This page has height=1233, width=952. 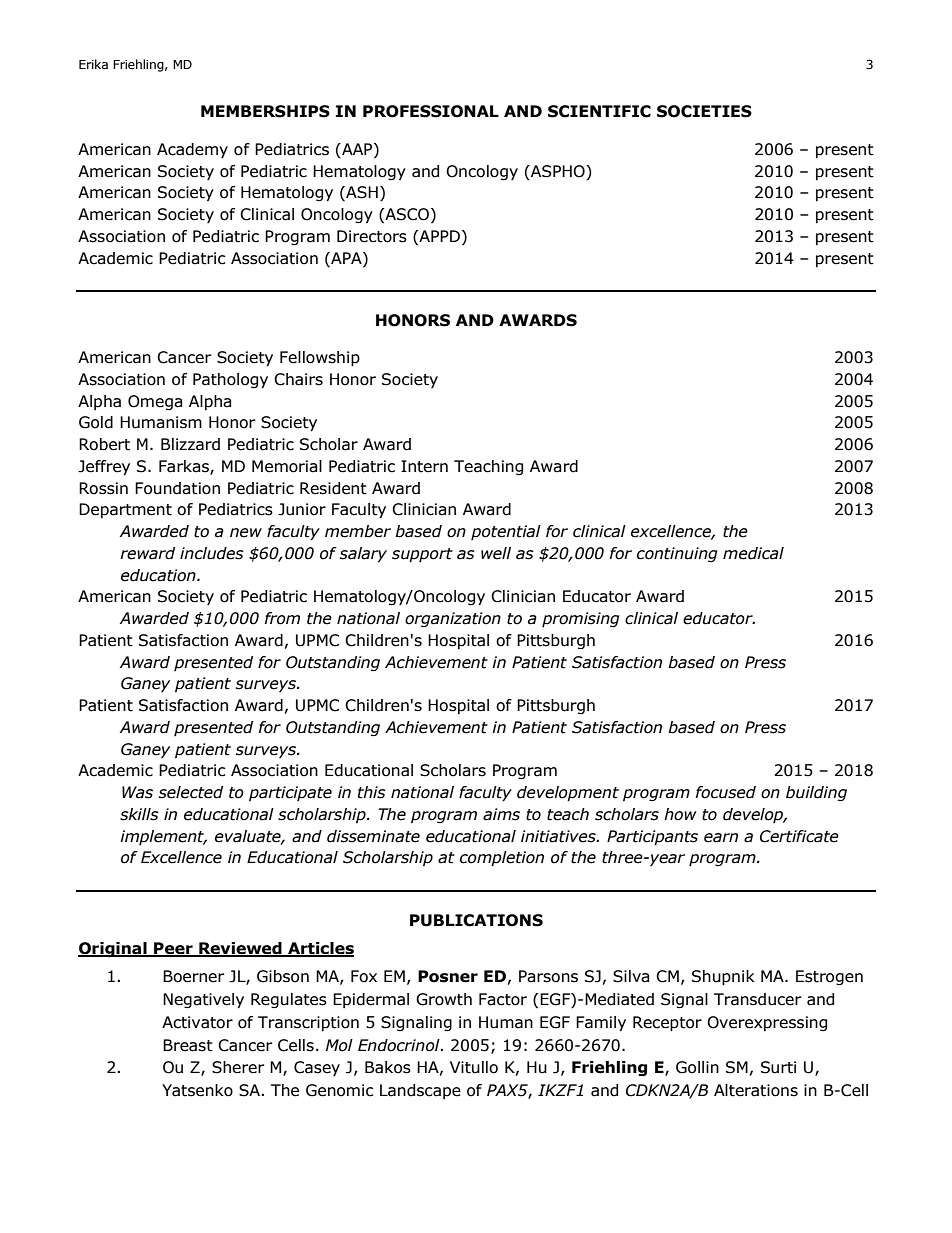 I want to click on Alterations, so click(x=756, y=1090).
